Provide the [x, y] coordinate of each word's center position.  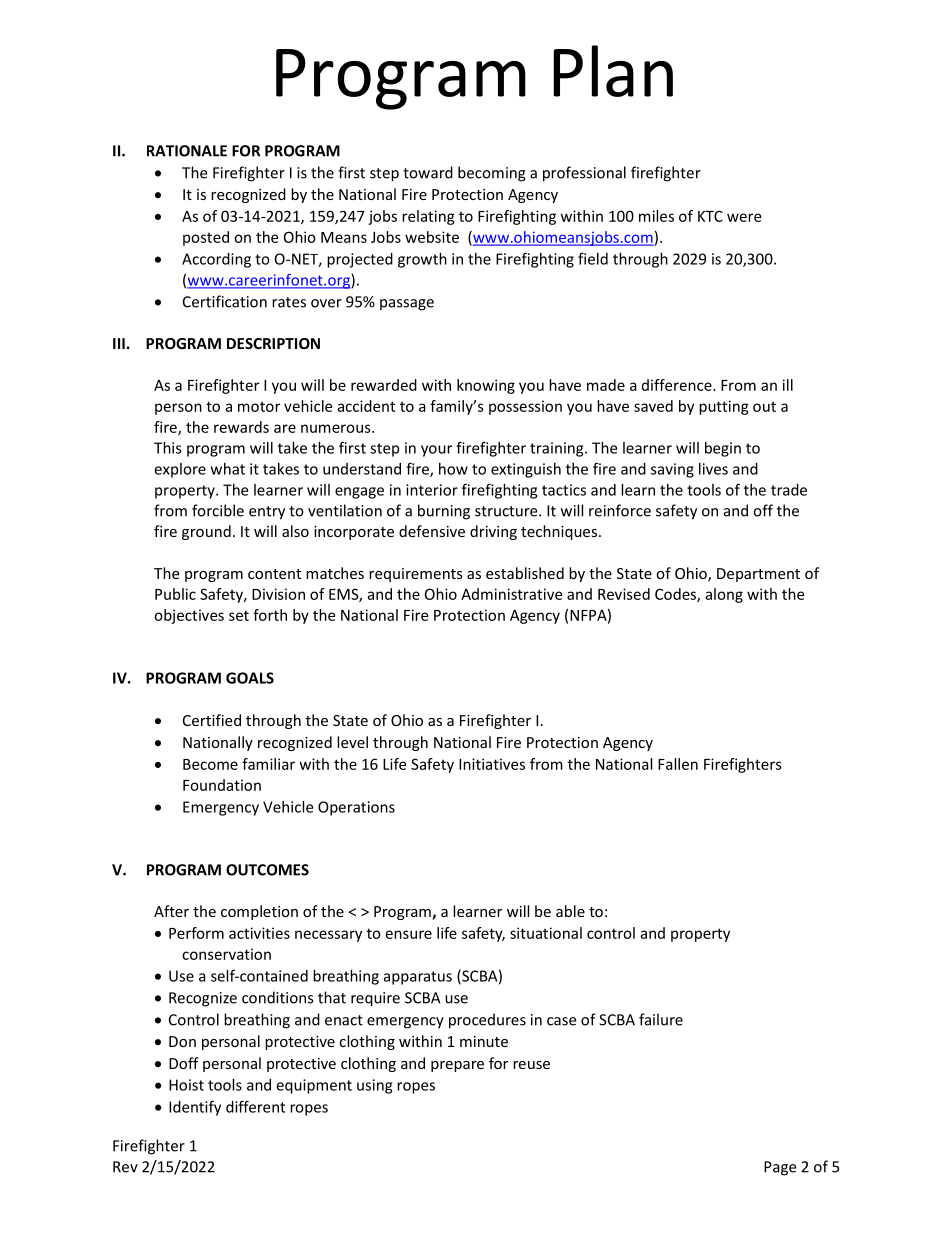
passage [407, 305]
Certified [212, 720]
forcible [218, 510]
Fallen [678, 764]
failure [661, 1019]
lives [713, 469]
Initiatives [492, 764]
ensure [409, 934]
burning [444, 512]
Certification [225, 301]
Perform [196, 933]
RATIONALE [187, 151]
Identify [195, 1108]
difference [678, 385]
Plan [613, 71]
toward [428, 172]
